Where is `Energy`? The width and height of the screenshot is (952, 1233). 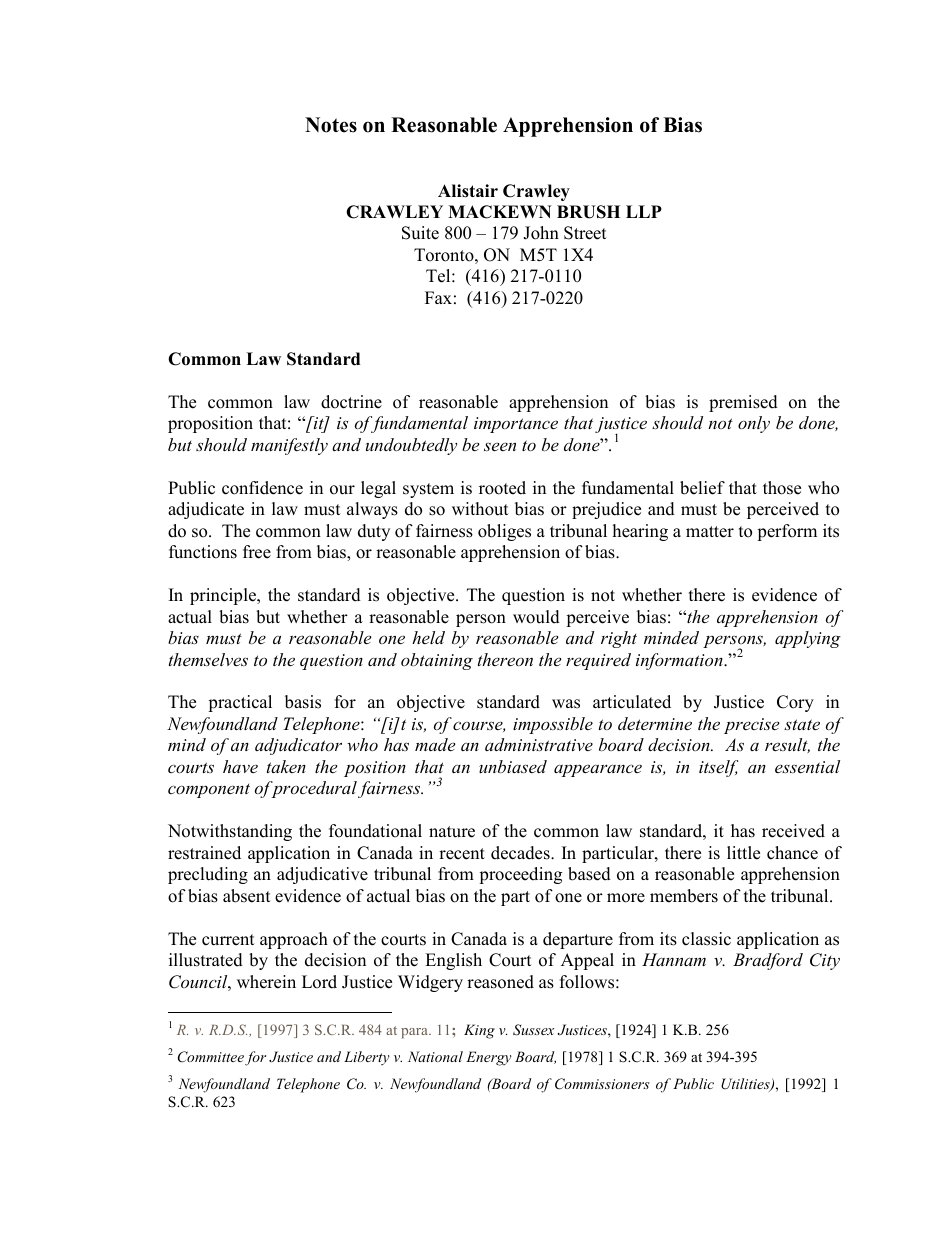
Energy is located at coordinates (489, 1058).
